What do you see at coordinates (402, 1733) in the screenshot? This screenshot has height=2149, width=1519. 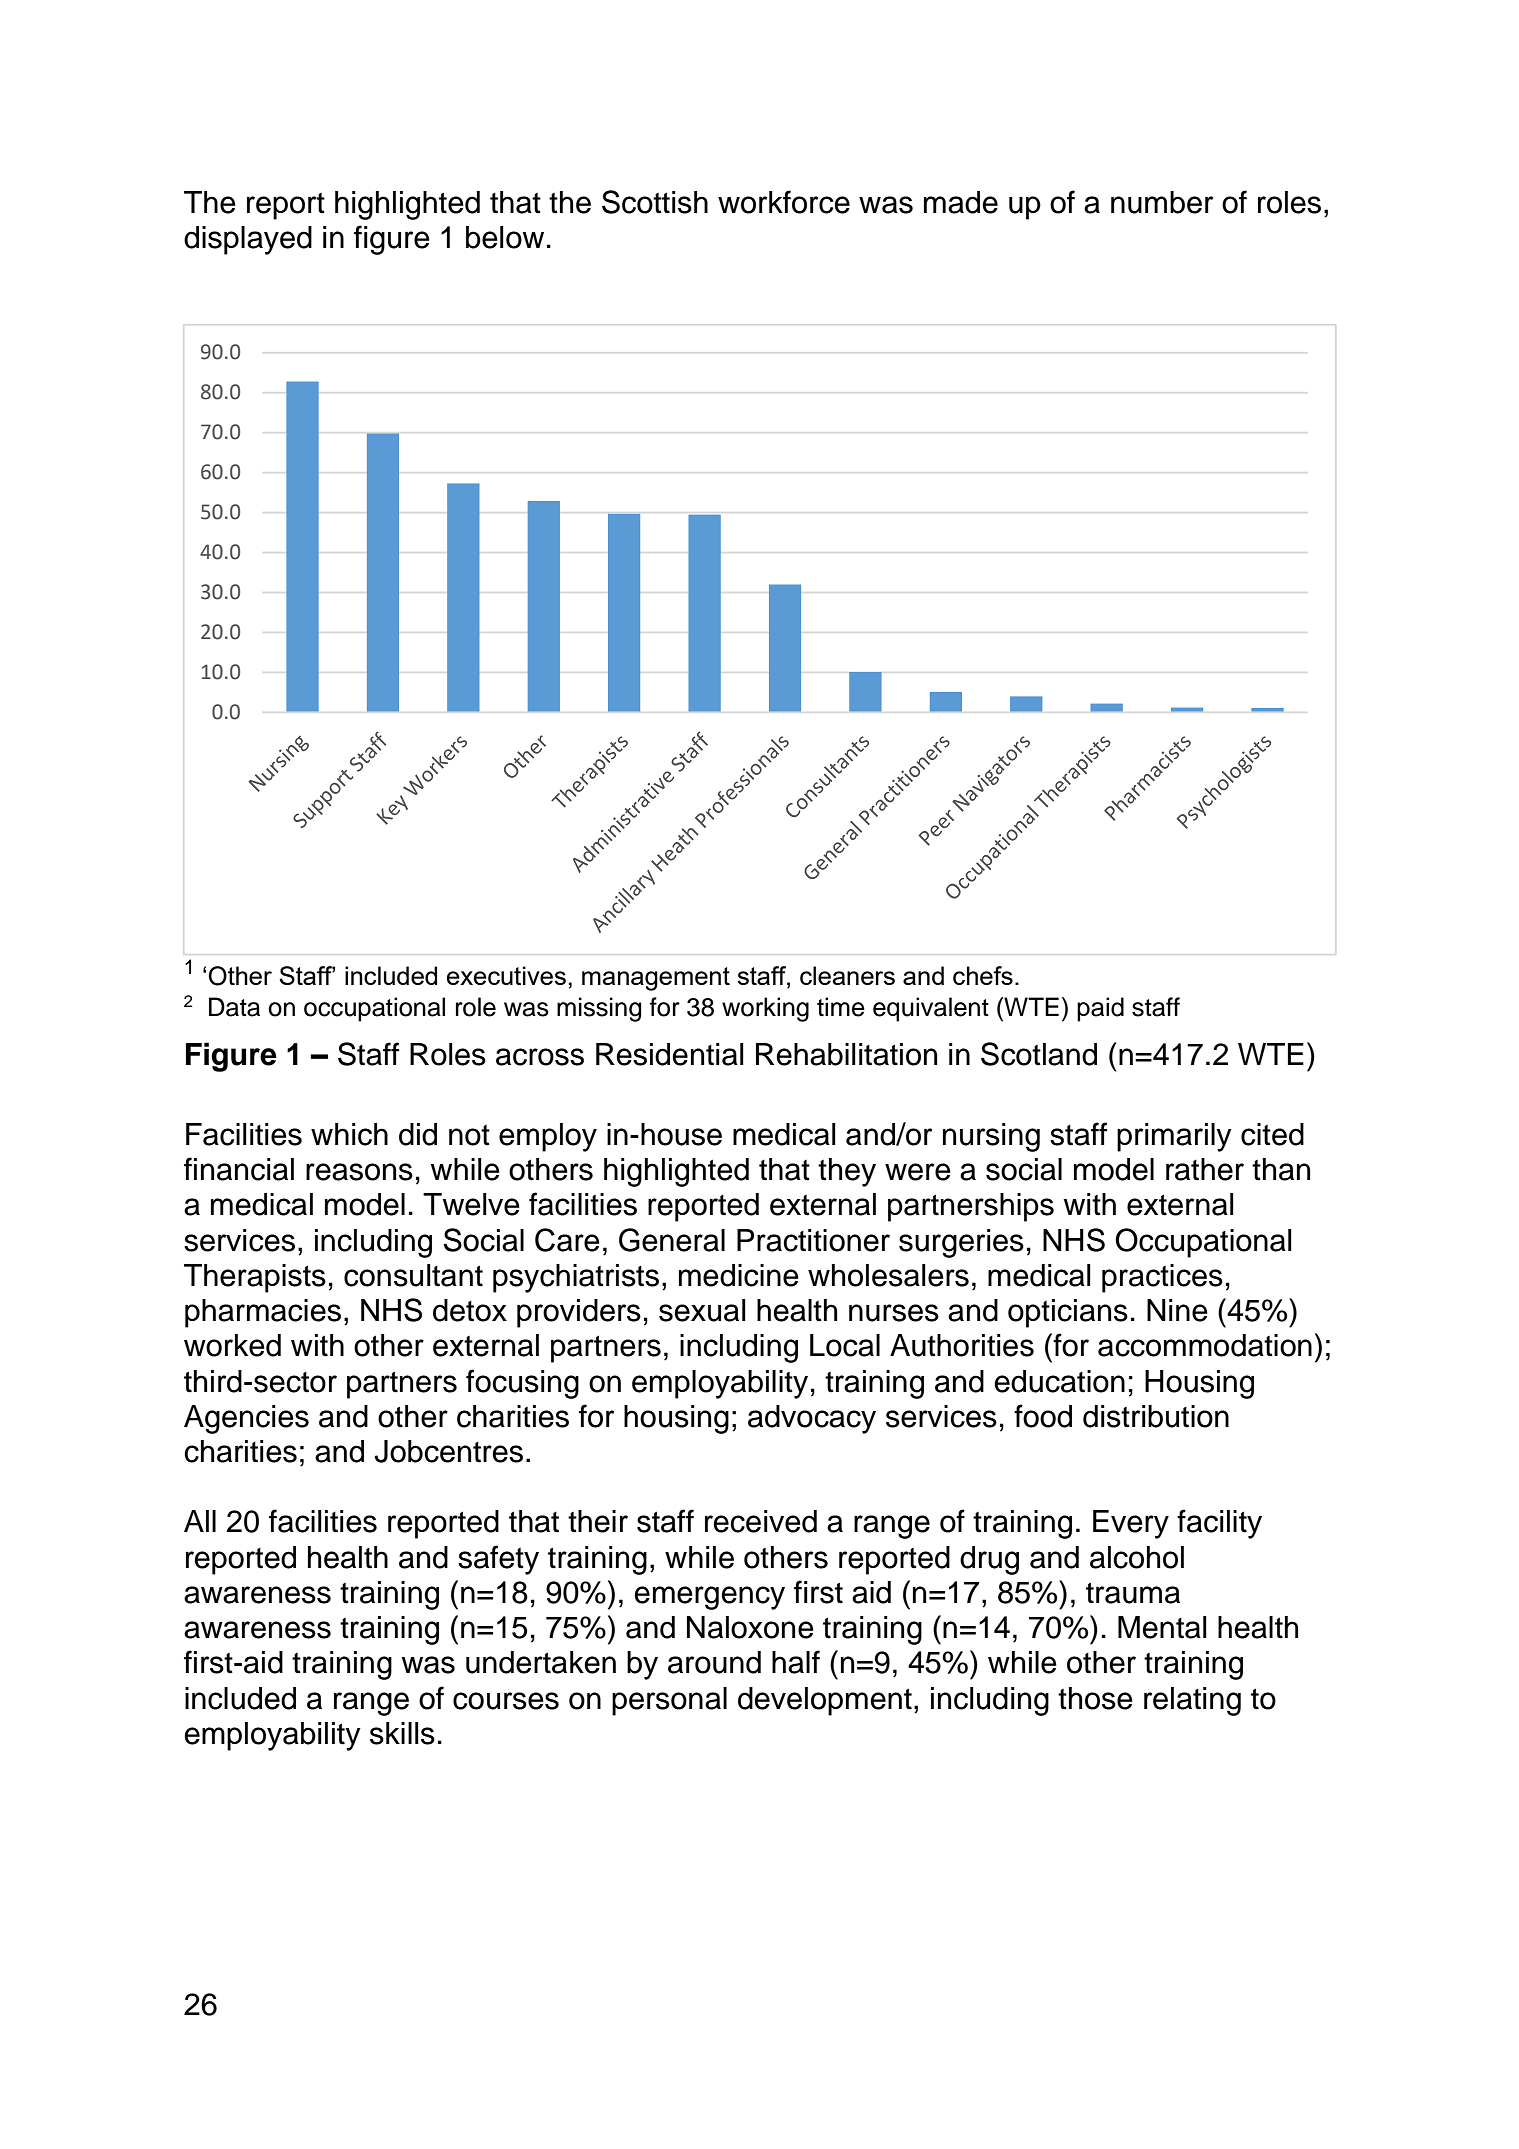 I see `skills` at bounding box center [402, 1733].
